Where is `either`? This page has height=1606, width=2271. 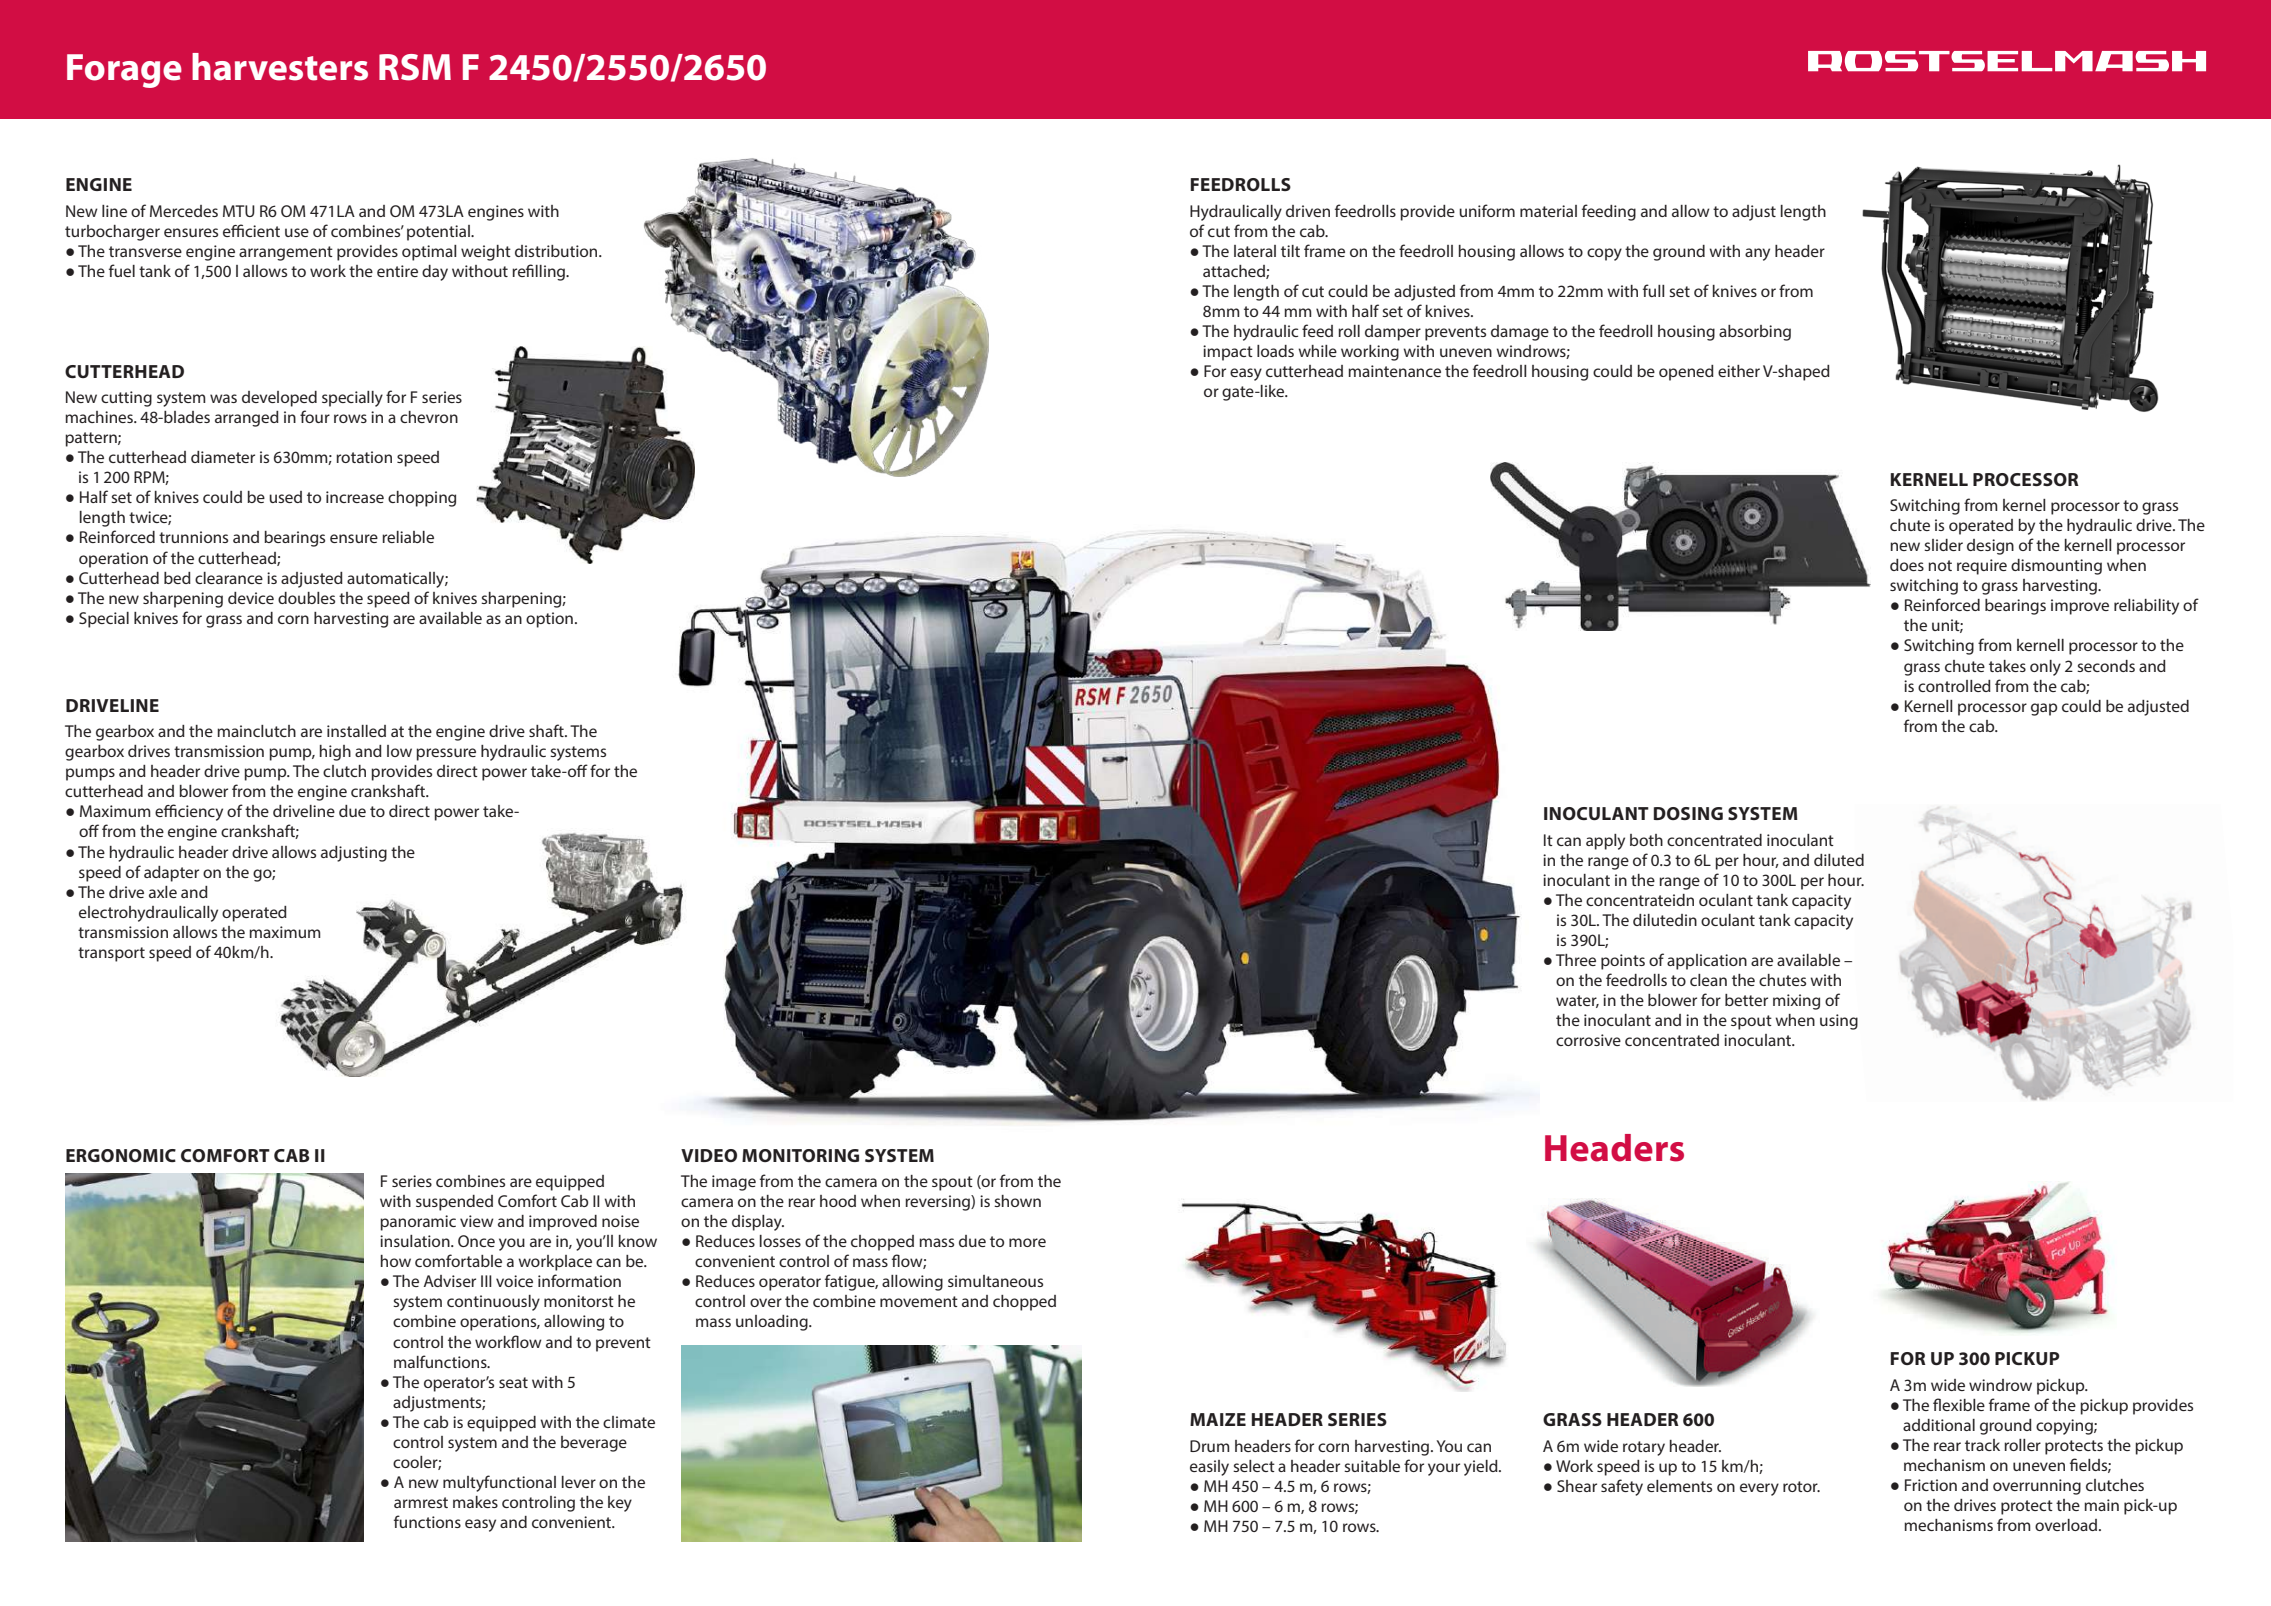
either is located at coordinates (1739, 371).
